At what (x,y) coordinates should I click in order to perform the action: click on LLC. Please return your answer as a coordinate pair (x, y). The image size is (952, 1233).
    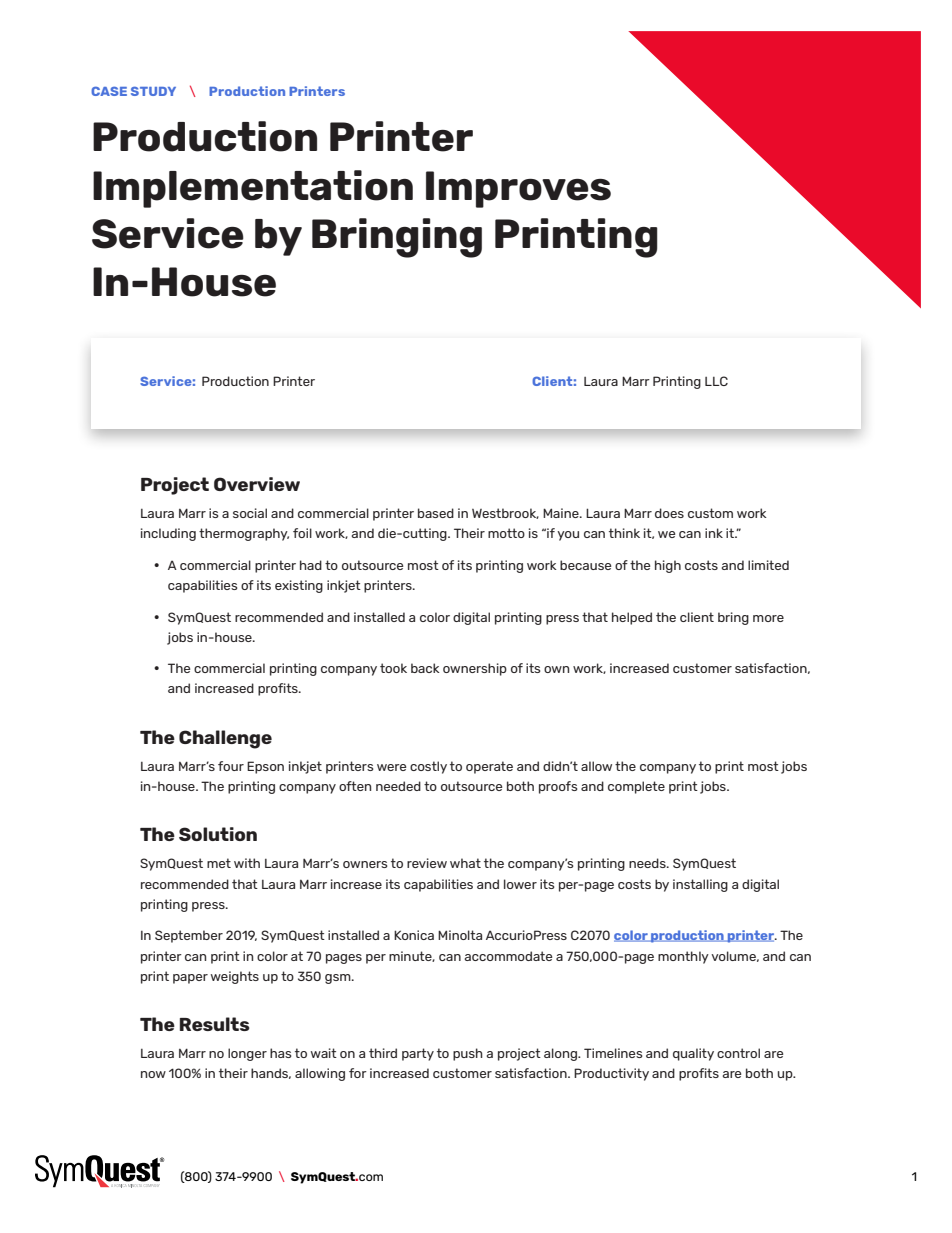
    Looking at the image, I should click on (716, 381).
